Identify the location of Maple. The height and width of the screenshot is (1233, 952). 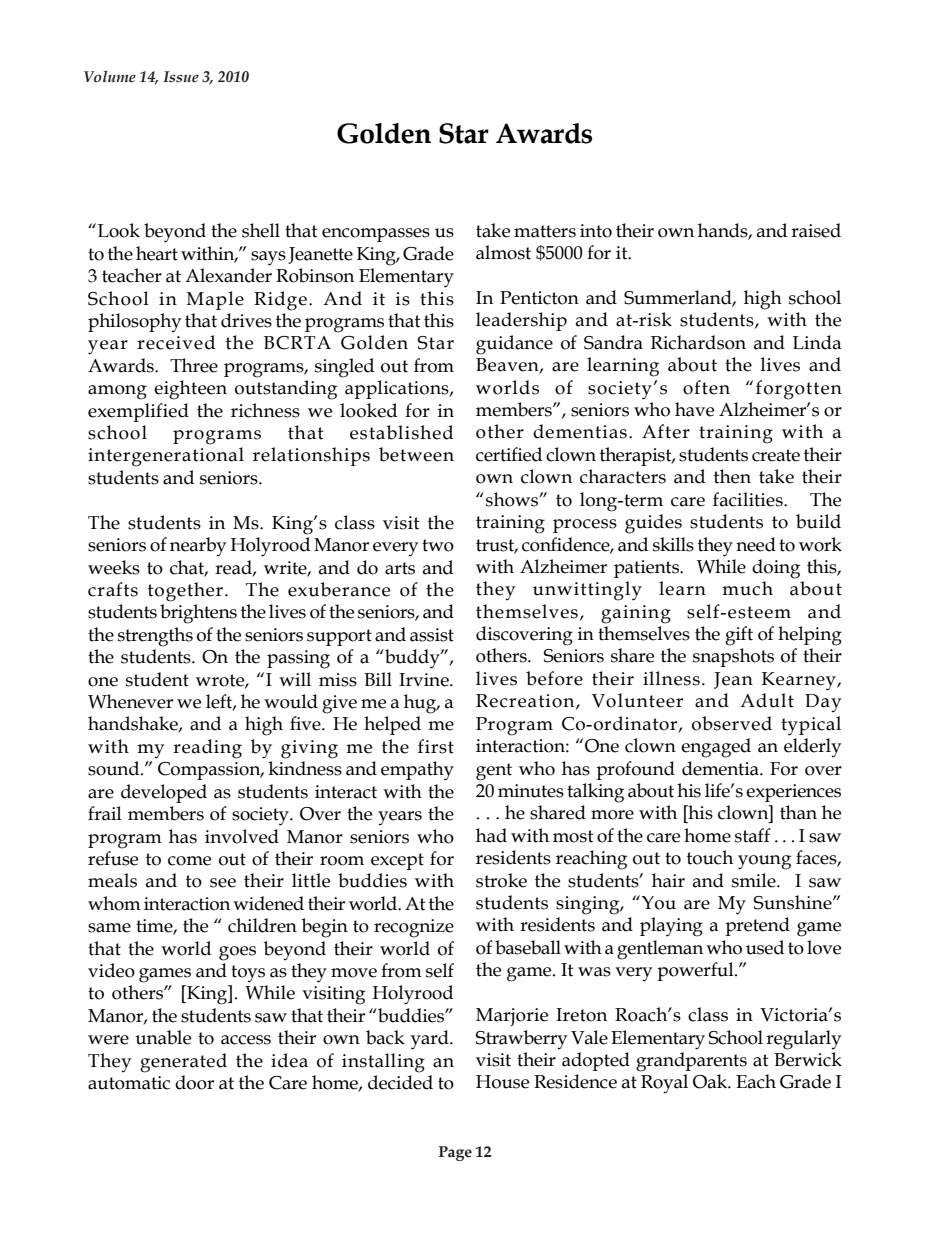
(215, 300).
